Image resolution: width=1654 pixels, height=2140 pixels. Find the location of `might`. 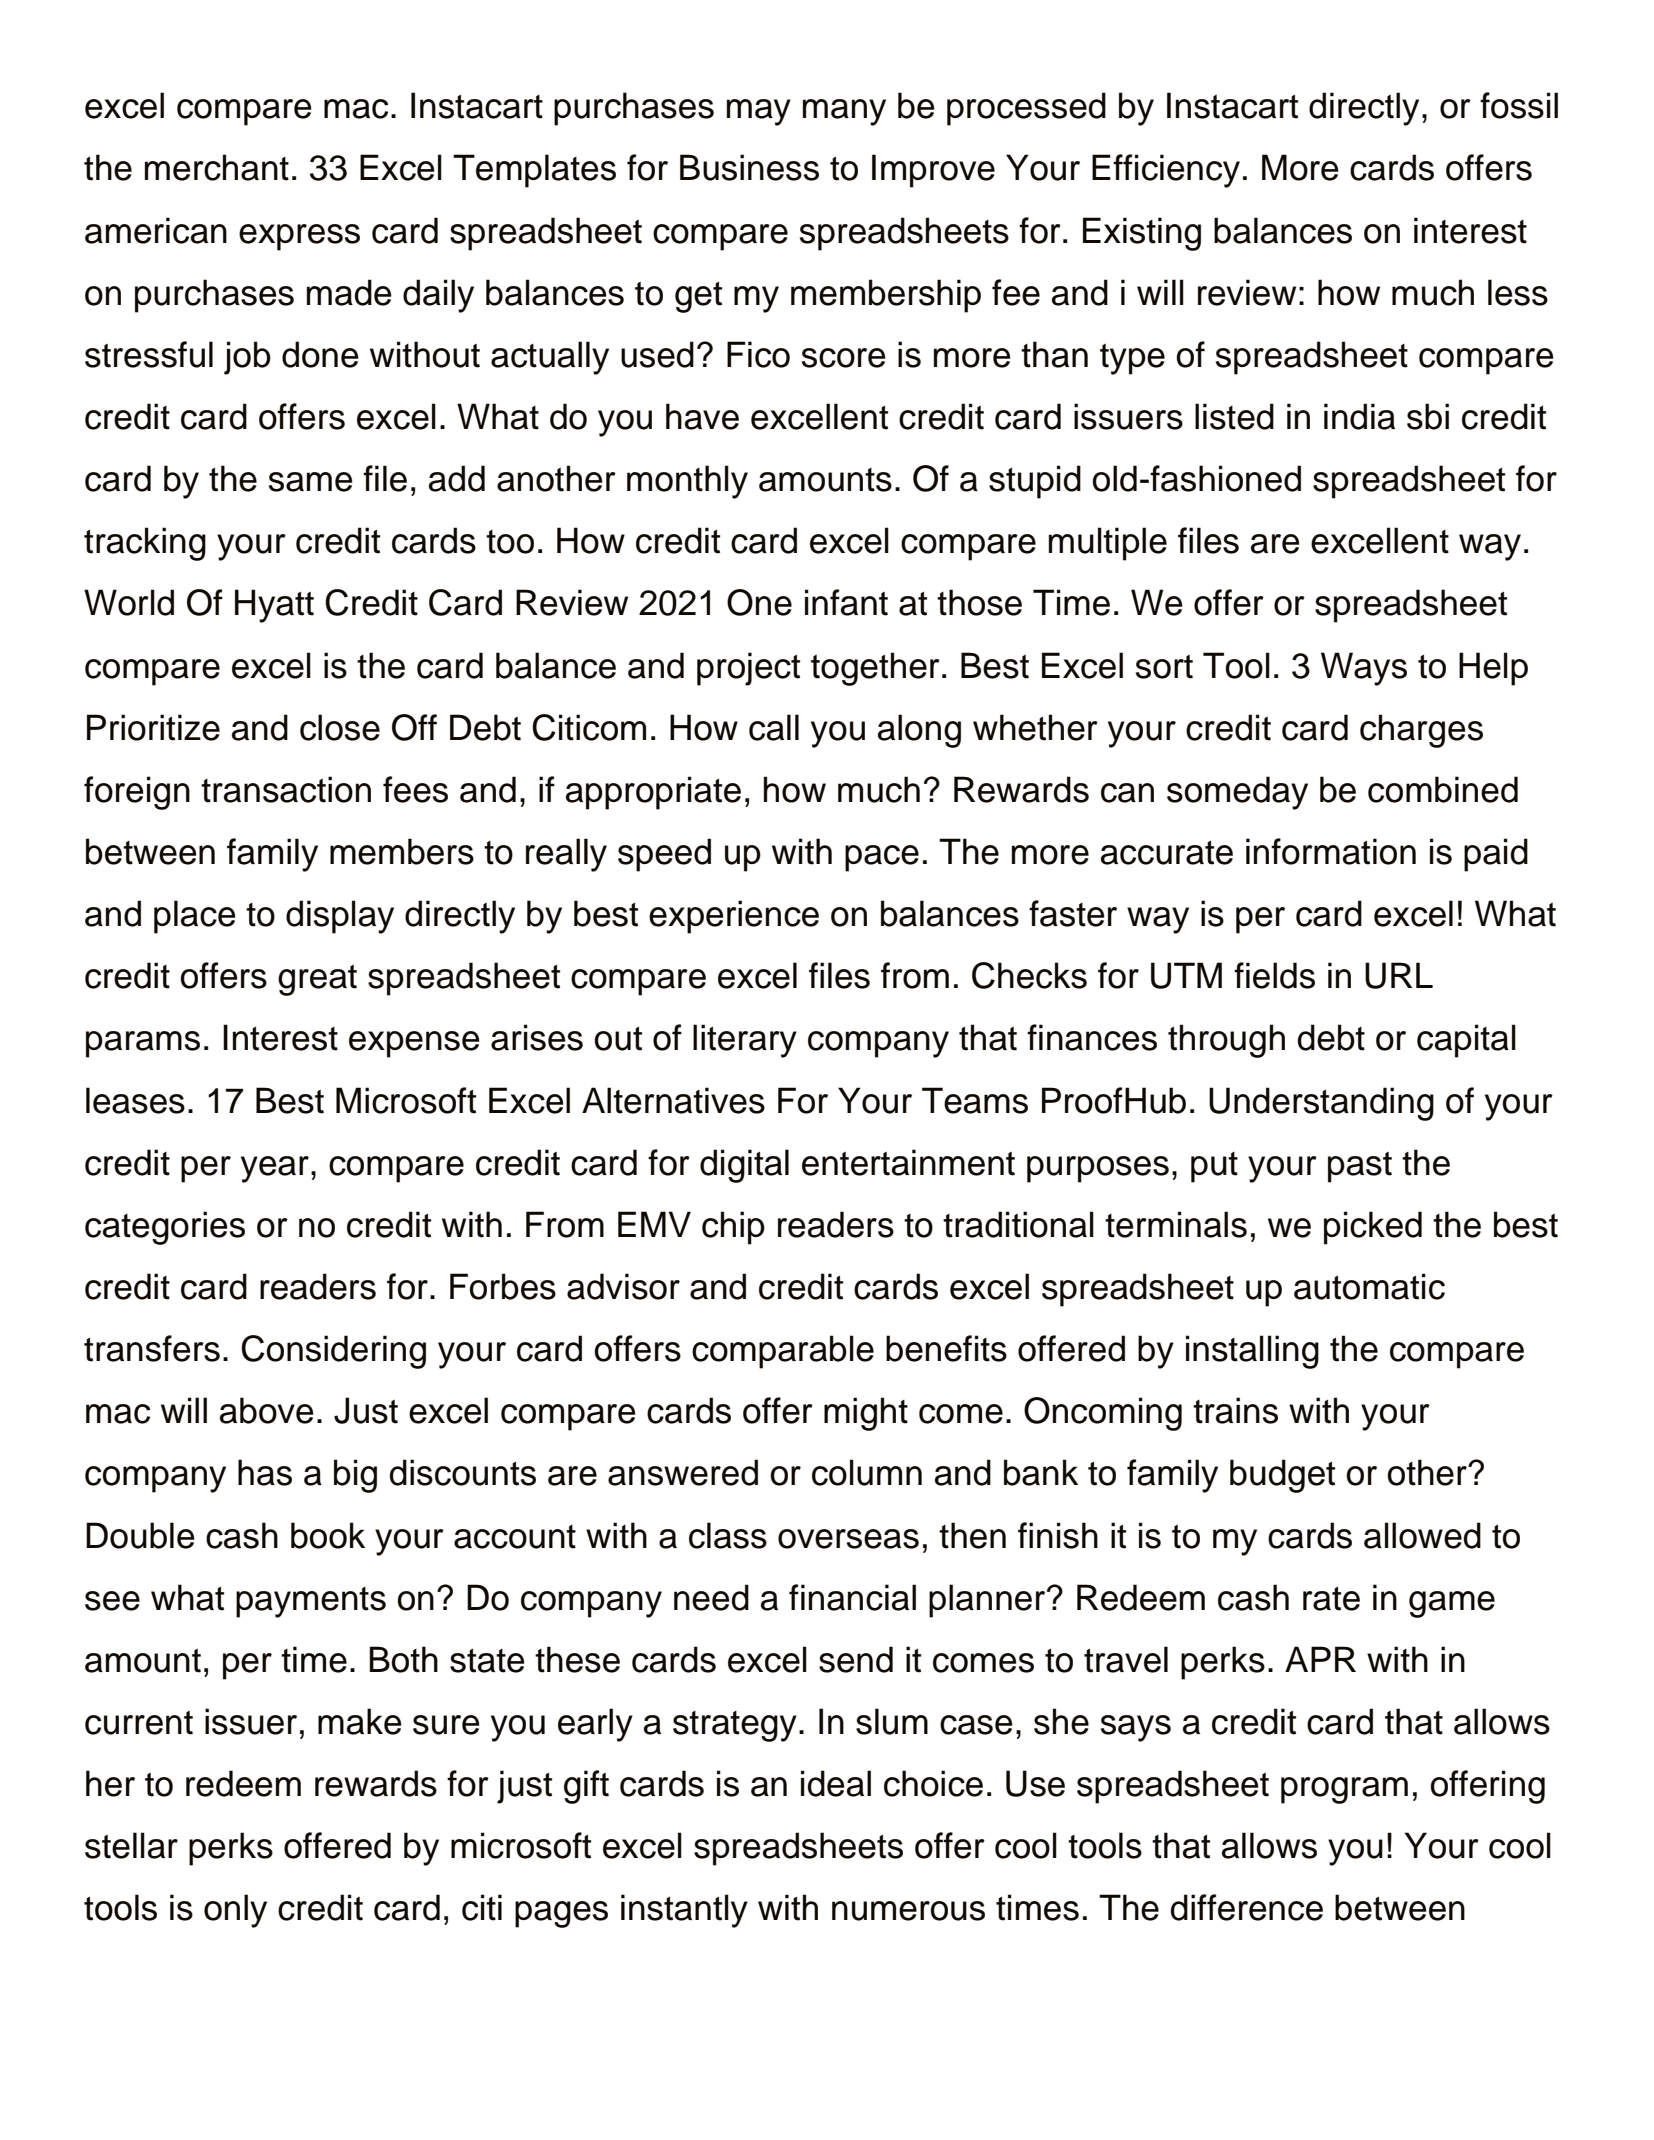

might is located at coordinates (866, 1414).
